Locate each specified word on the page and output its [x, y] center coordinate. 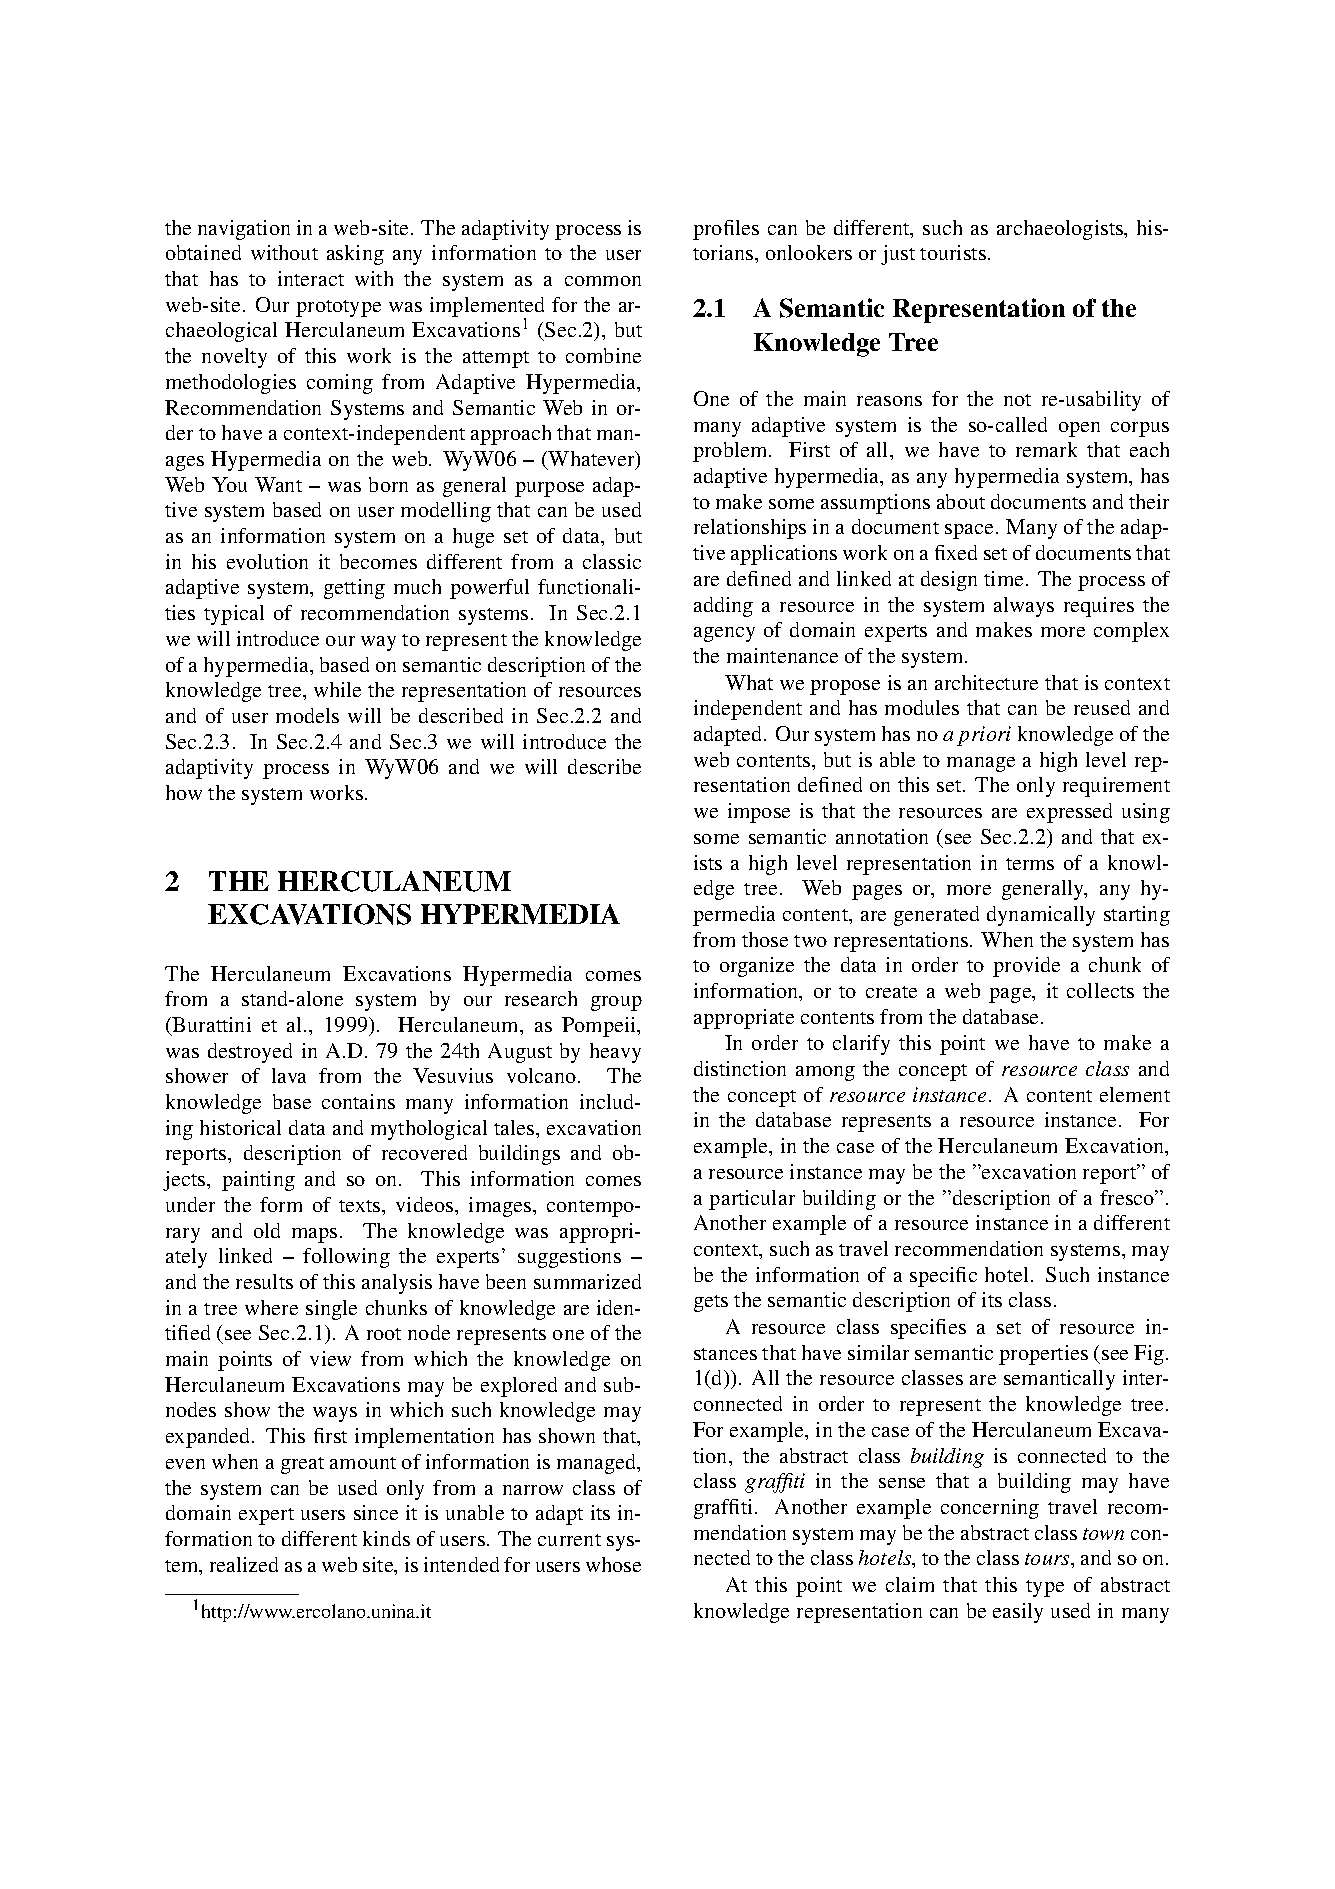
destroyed [250, 1053]
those [765, 939]
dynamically [1041, 916]
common [603, 281]
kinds [386, 1538]
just [898, 255]
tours [1048, 1559]
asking [355, 255]
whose [613, 1564]
